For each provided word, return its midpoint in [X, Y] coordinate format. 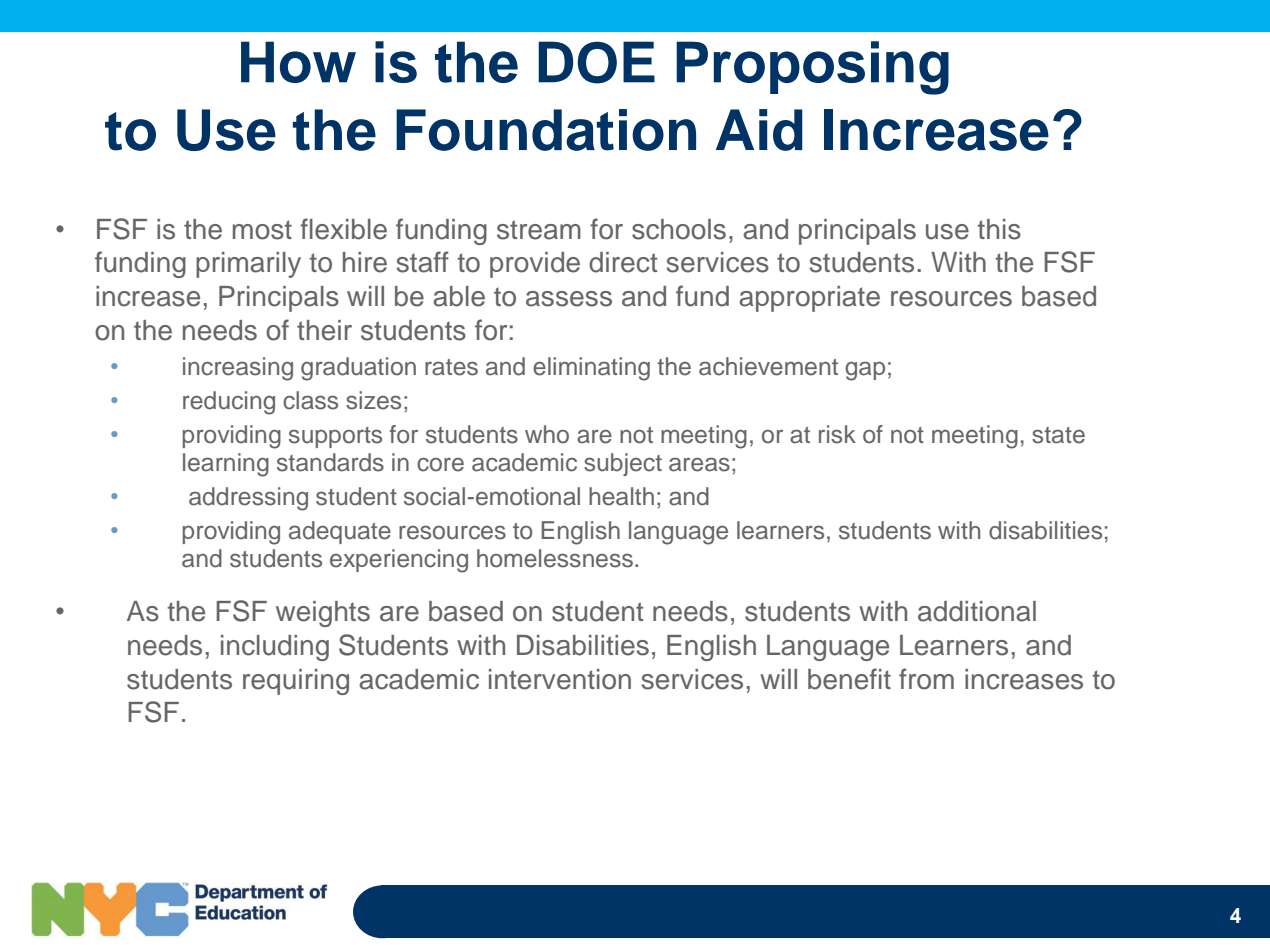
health [621, 496]
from [926, 679]
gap [865, 371]
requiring [296, 682]
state [1058, 435]
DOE [596, 62]
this [999, 229]
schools [679, 229]
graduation [358, 369]
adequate [340, 532]
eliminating [591, 369]
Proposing [812, 68]
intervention [560, 679]
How [298, 62]
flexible [343, 229]
